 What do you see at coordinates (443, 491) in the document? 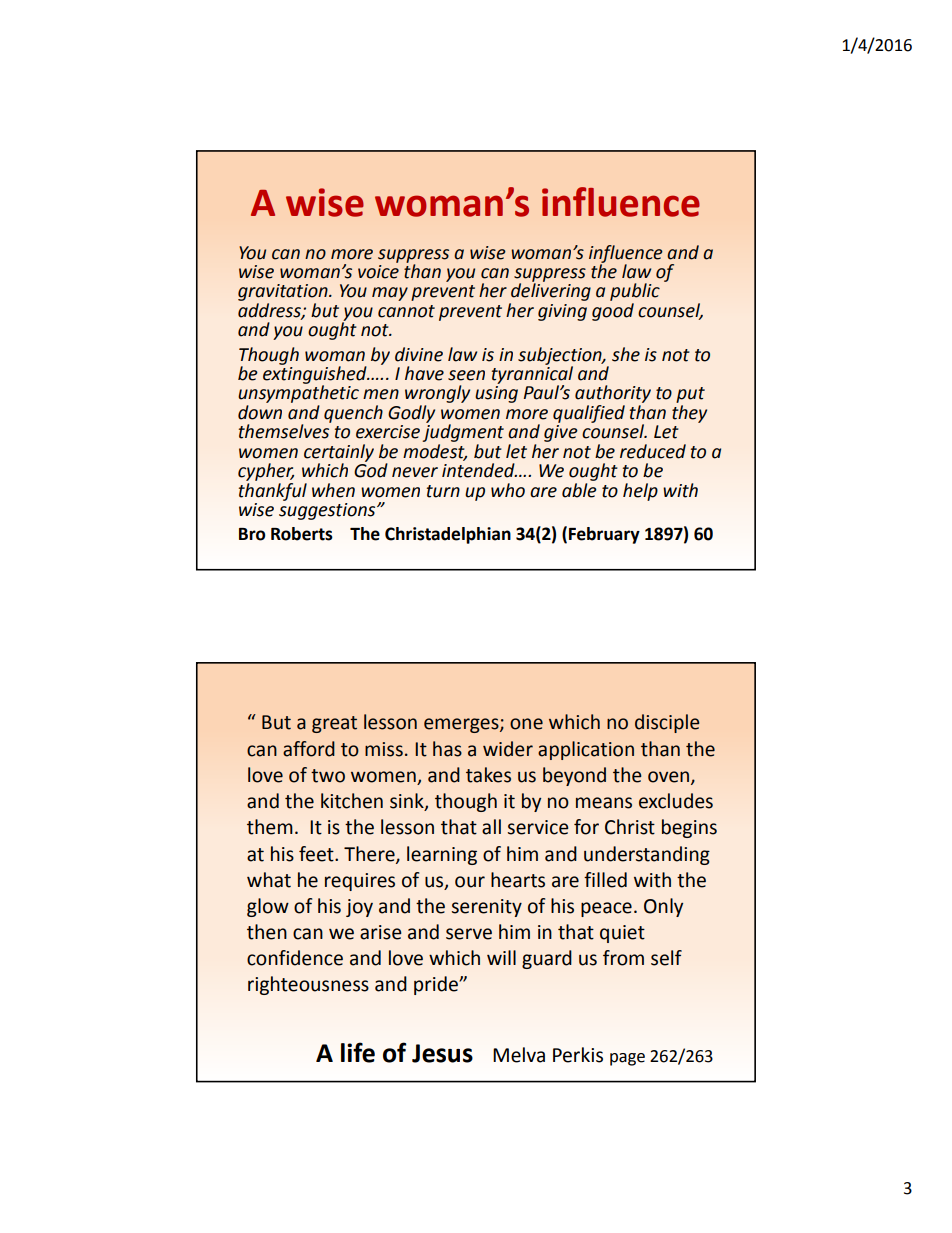
I see `turn` at bounding box center [443, 491].
